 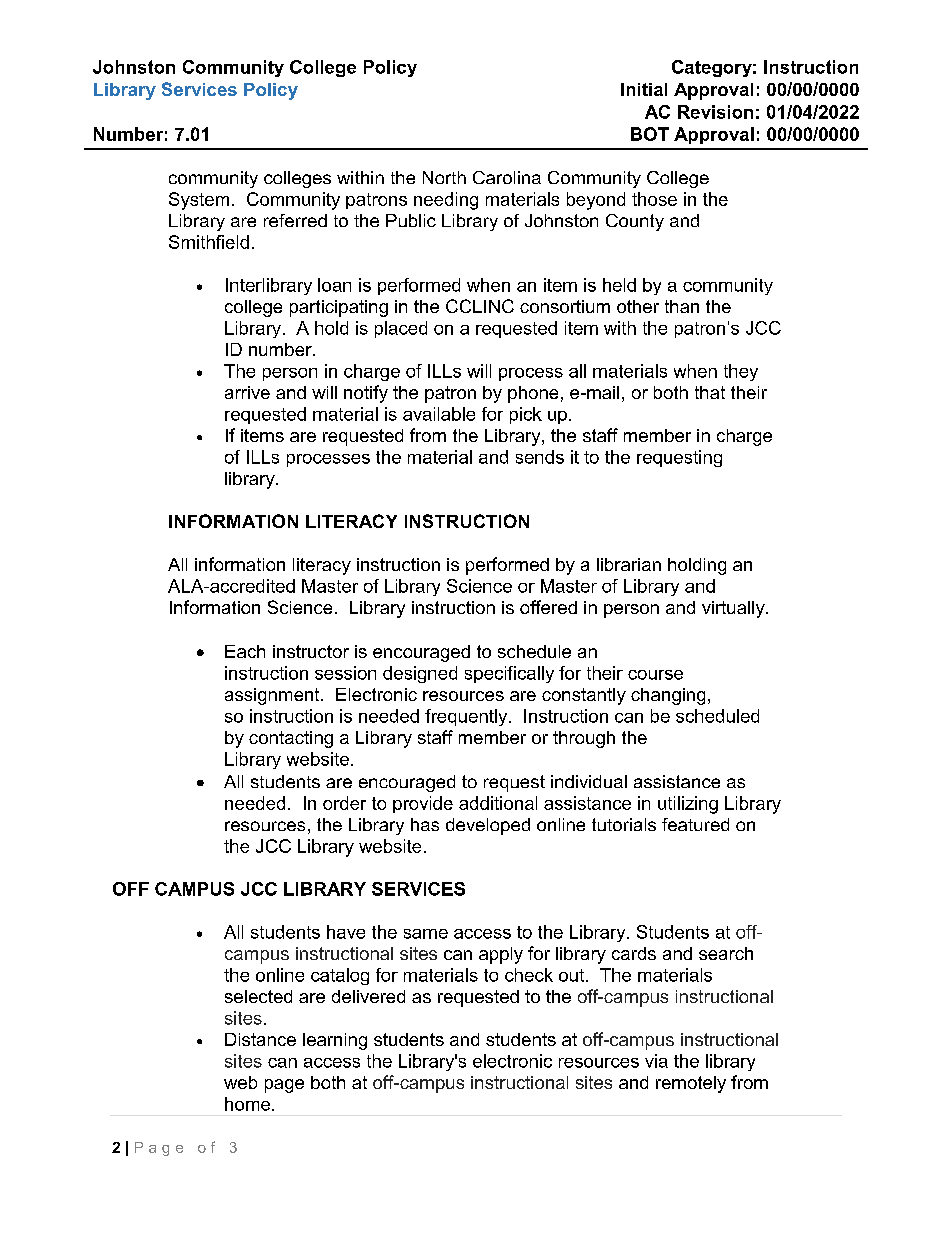 I want to click on have, so click(x=346, y=932).
